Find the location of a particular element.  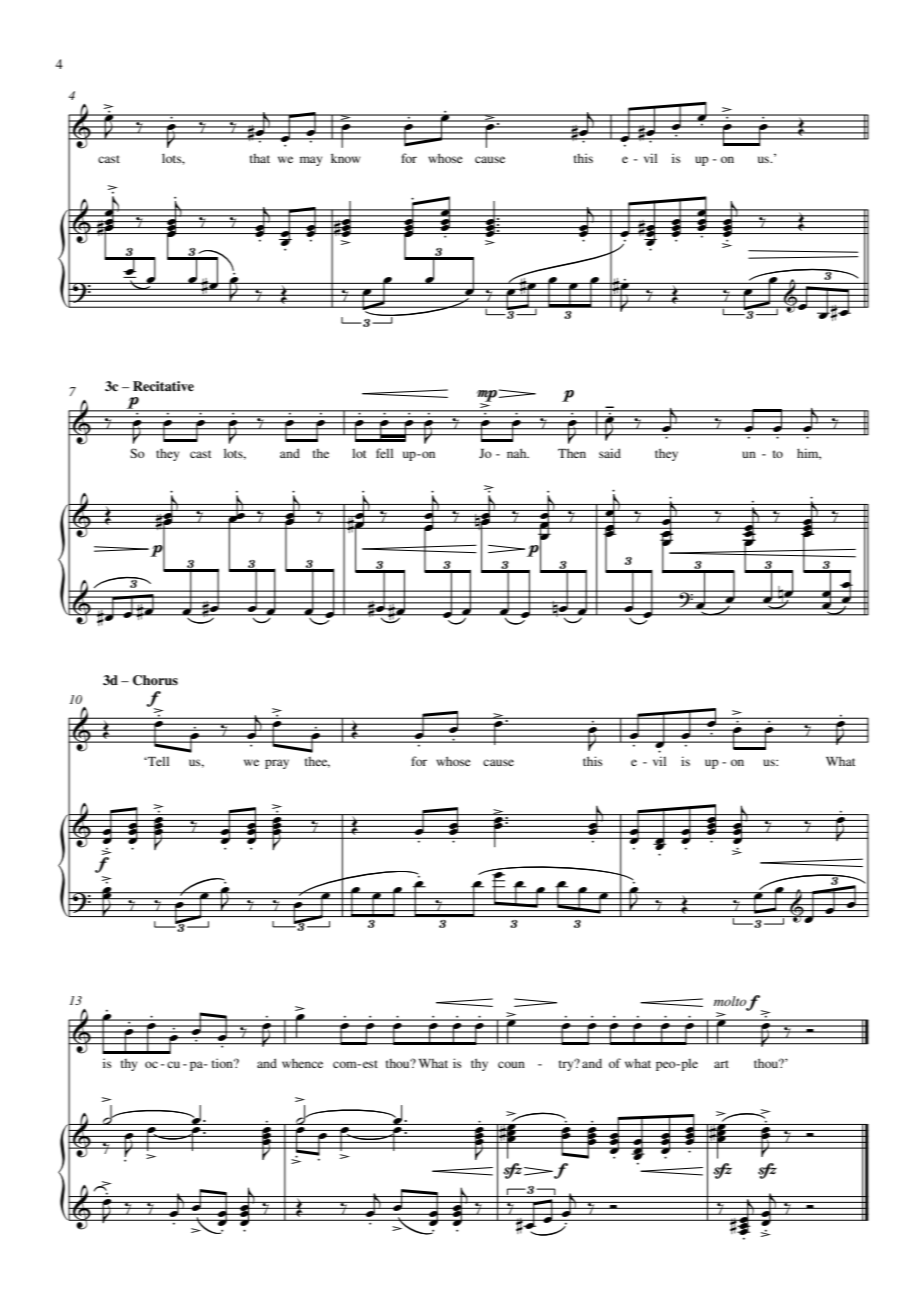

whence is located at coordinates (302, 1063).
